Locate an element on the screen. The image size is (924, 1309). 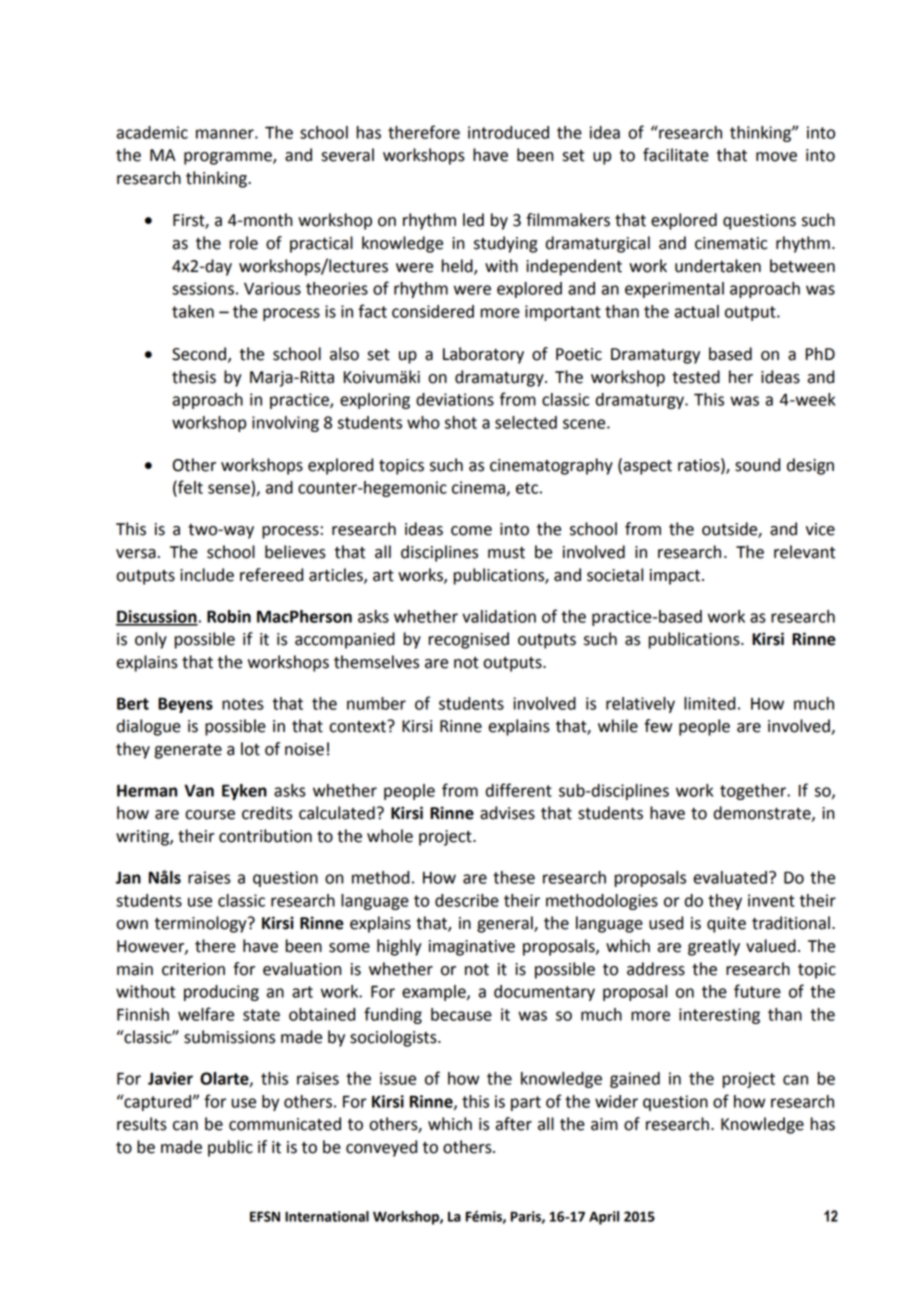
introduced is located at coordinates (508, 132).
